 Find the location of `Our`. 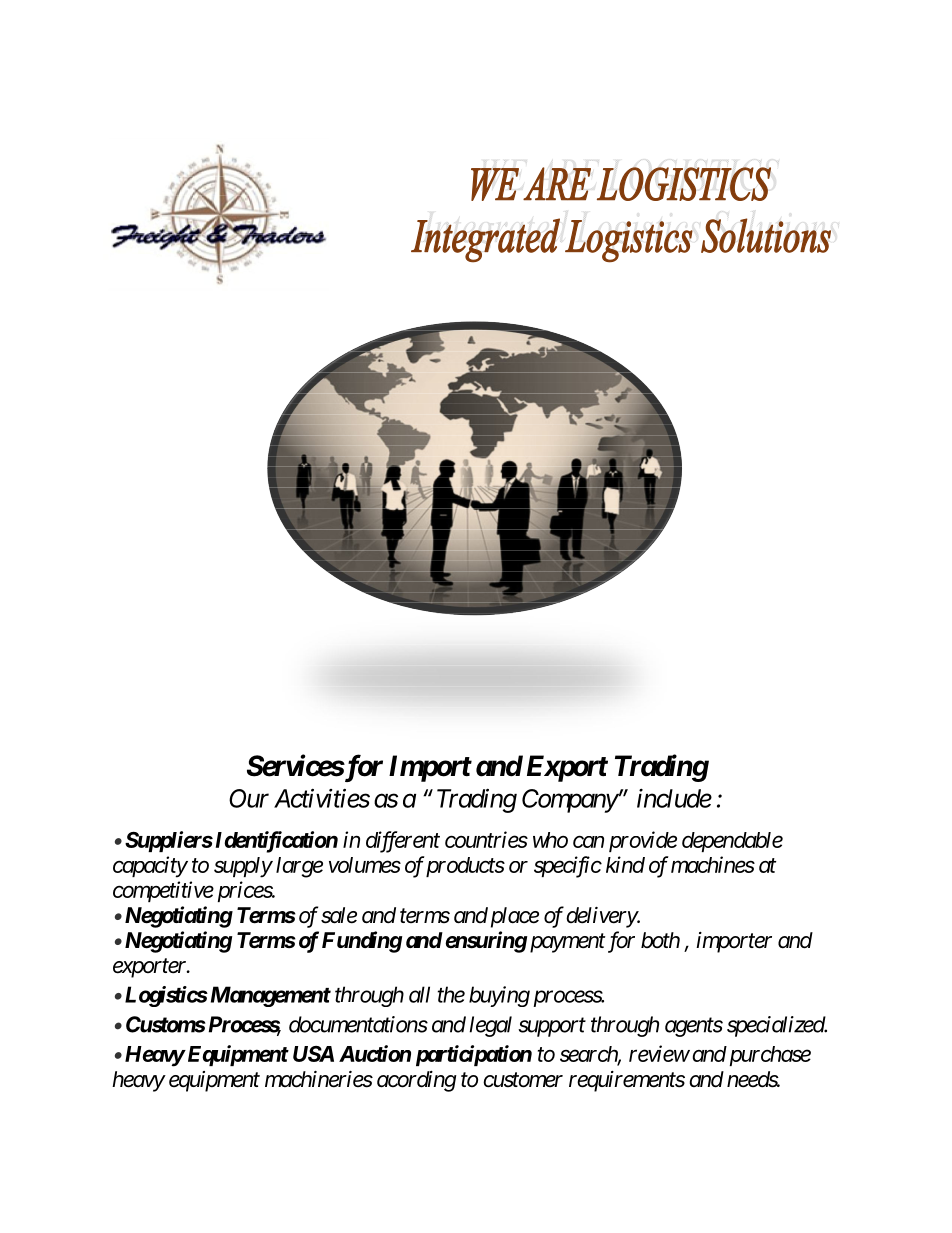

Our is located at coordinates (249, 798).
